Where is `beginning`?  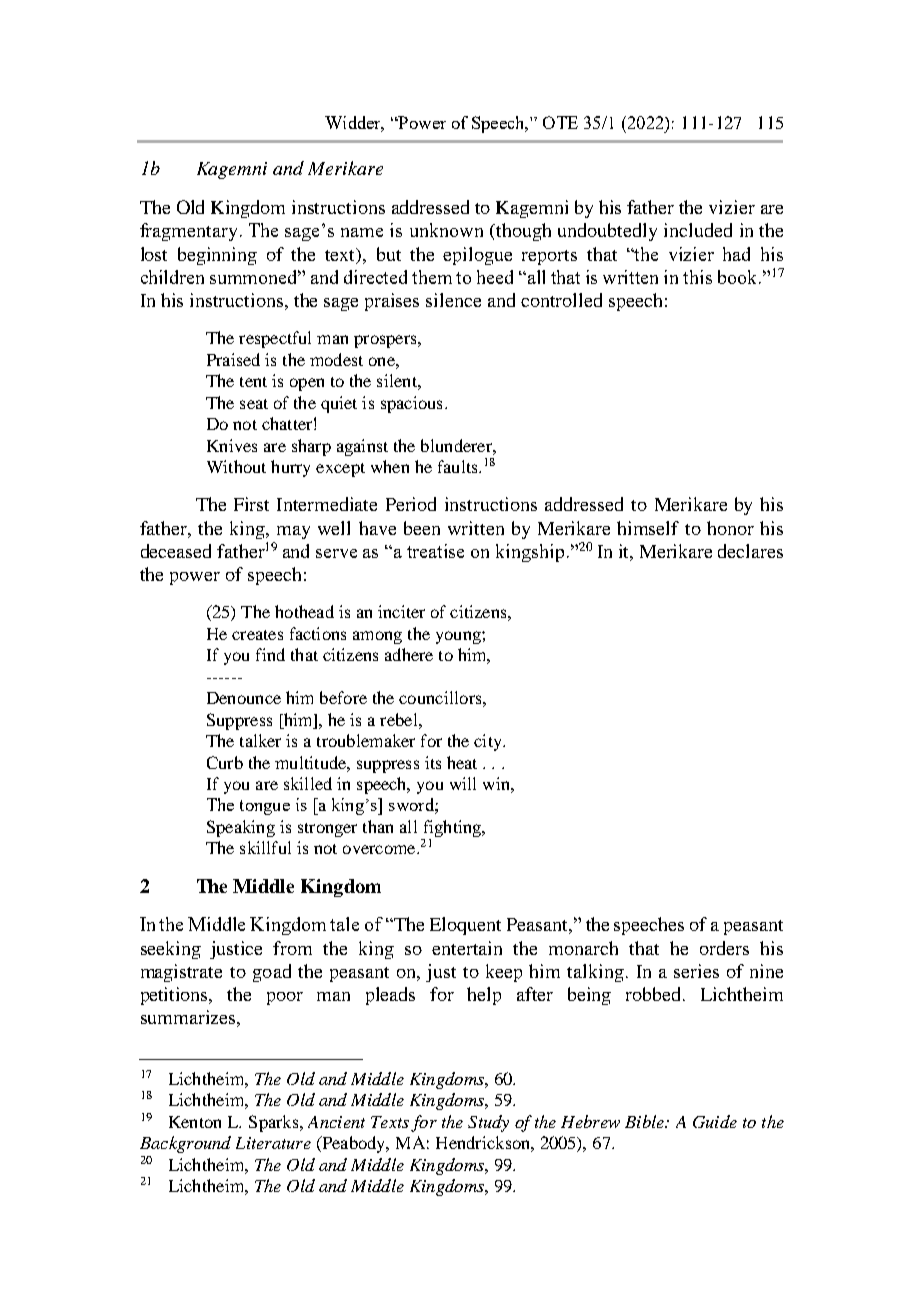 beginning is located at coordinates (217, 256).
